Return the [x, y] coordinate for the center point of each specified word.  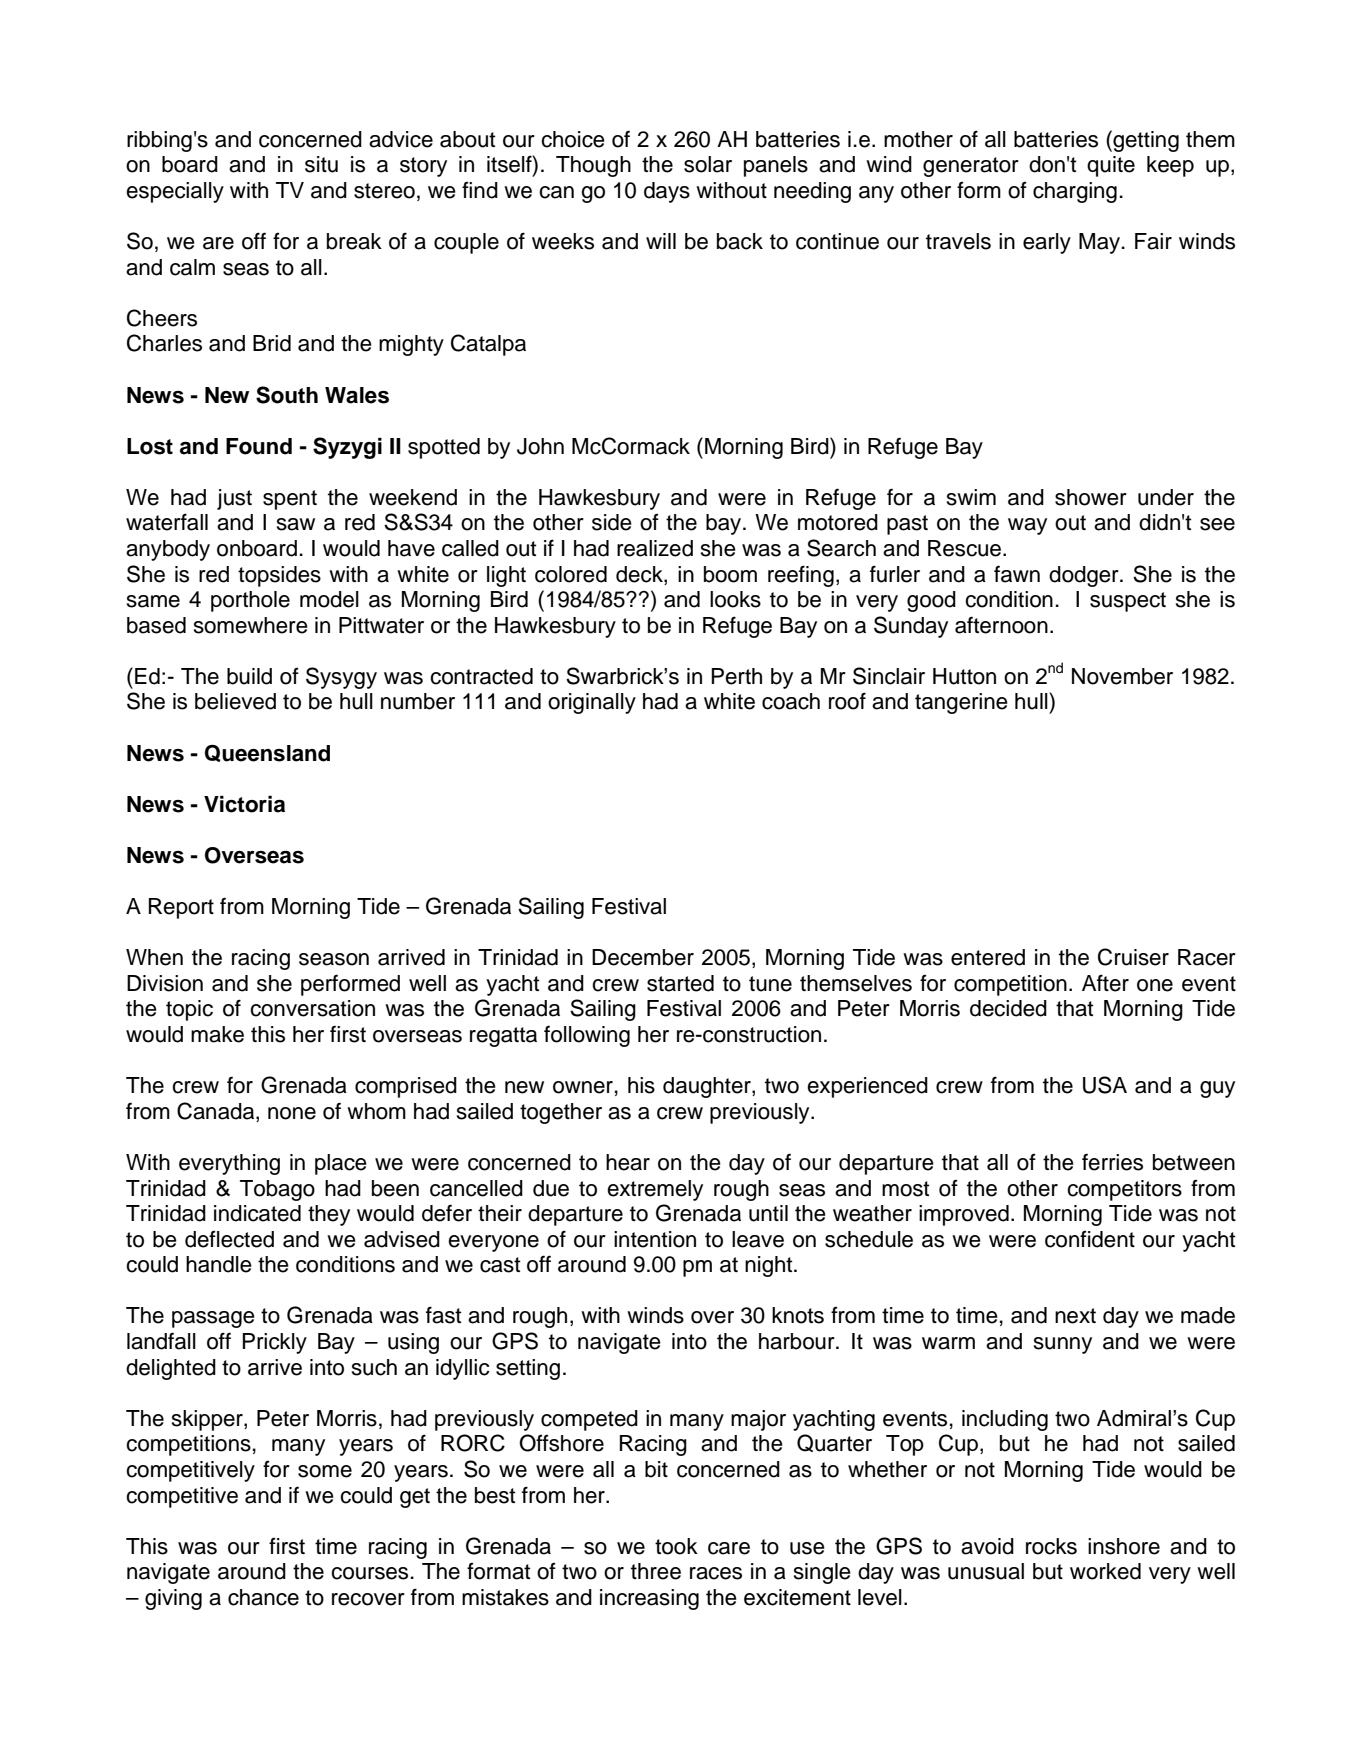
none [292, 1113]
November [1122, 676]
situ [321, 164]
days [667, 192]
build [249, 676]
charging [1075, 192]
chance [263, 1597]
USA [1105, 1085]
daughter [708, 1087]
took [676, 1546]
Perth [736, 676]
